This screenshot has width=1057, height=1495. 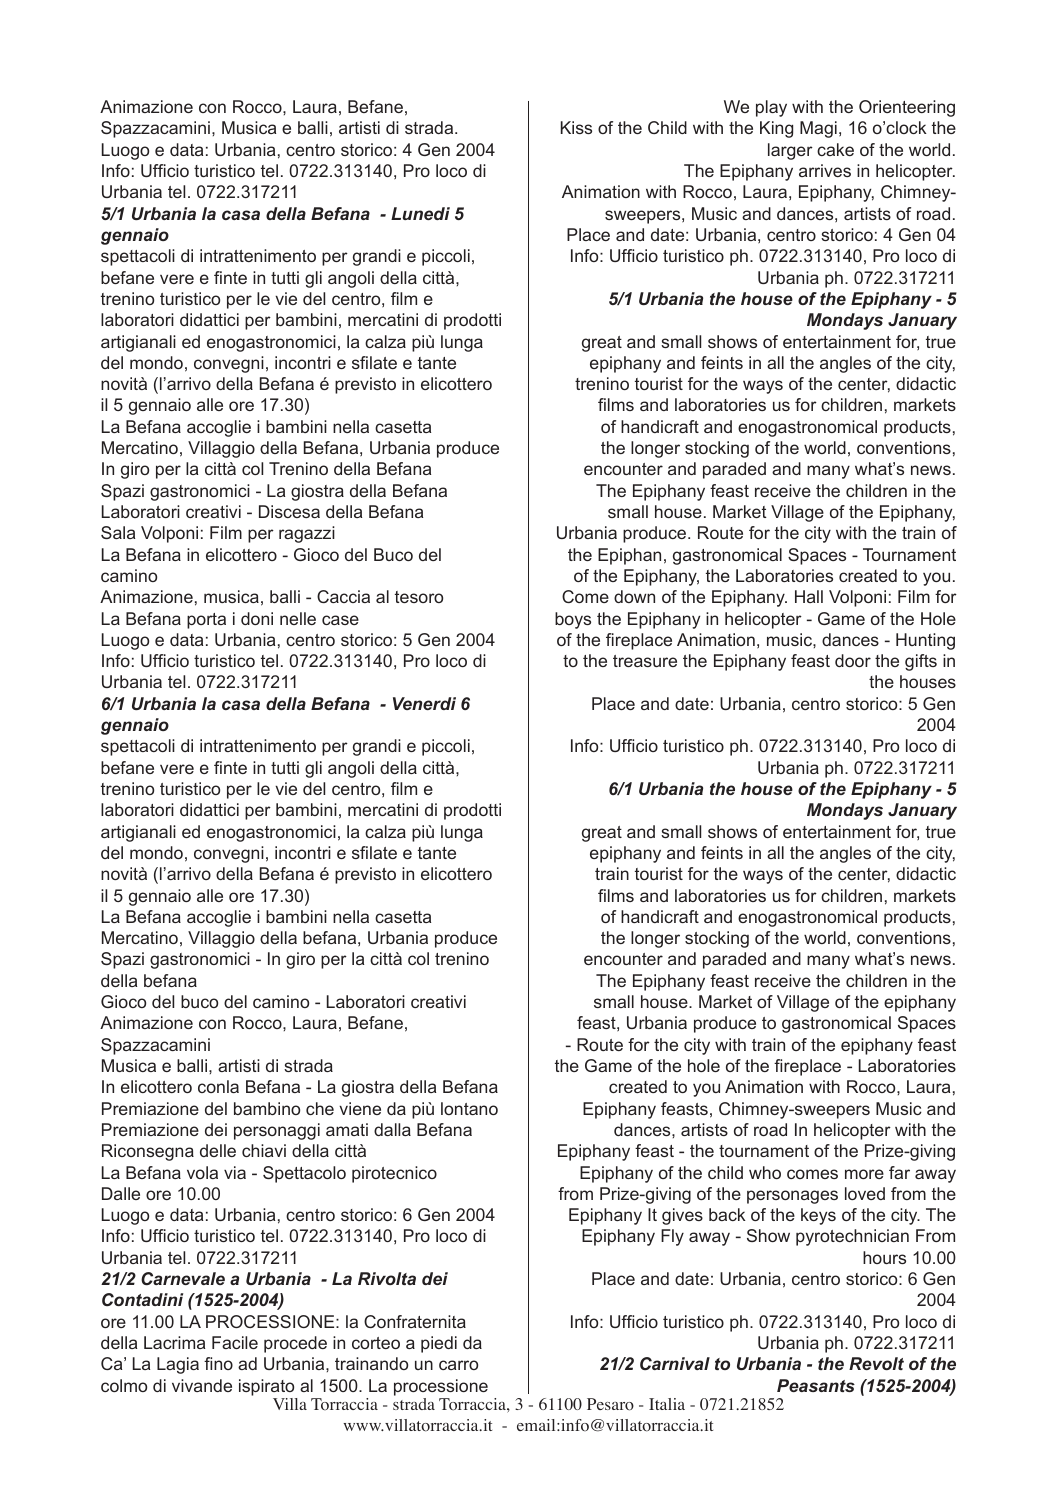 What do you see at coordinates (576, 127) in the screenshot?
I see `Kiss` at bounding box center [576, 127].
